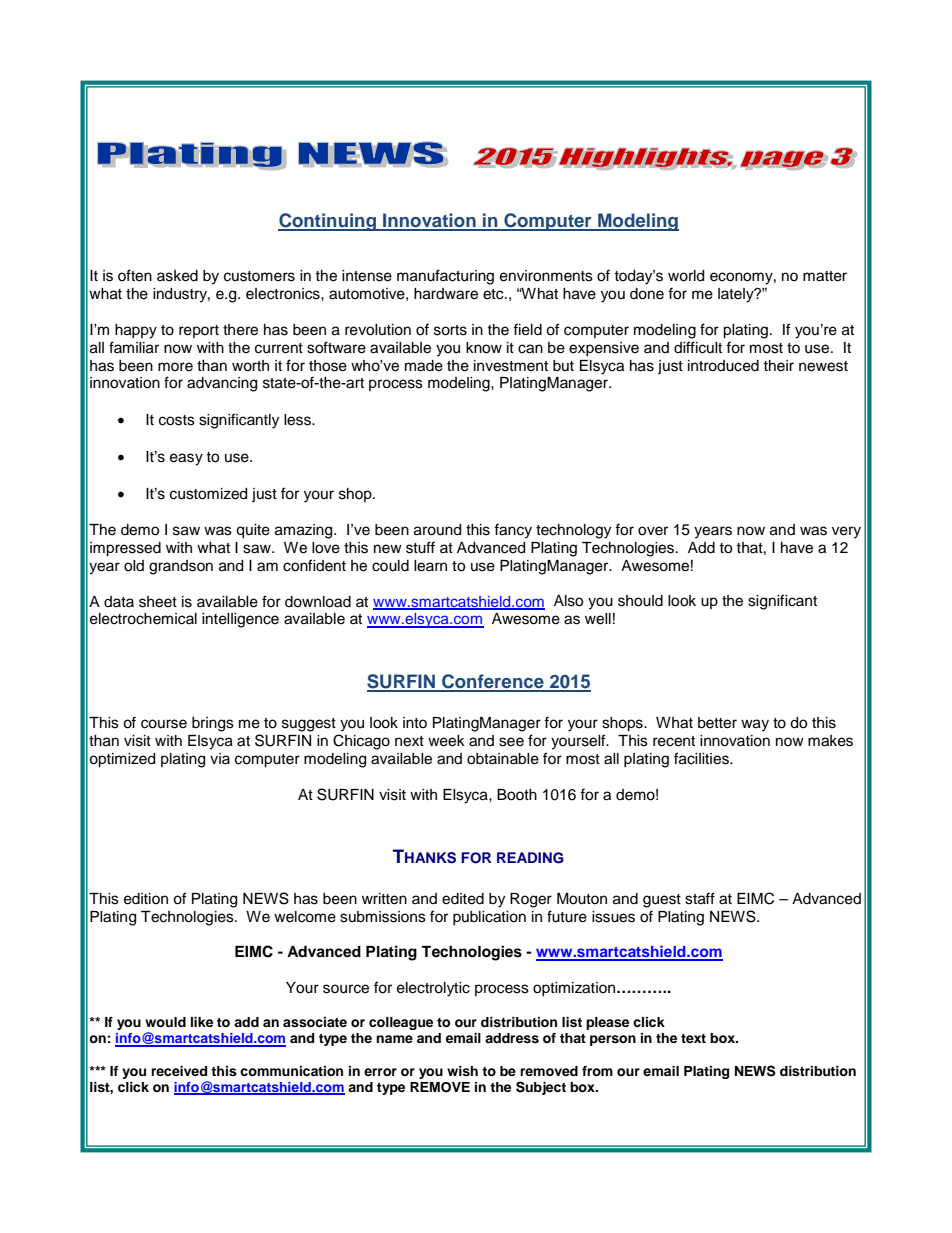 This screenshot has width=952, height=1233. Describe the element at coordinates (186, 459) in the screenshot. I see `easy` at that location.
